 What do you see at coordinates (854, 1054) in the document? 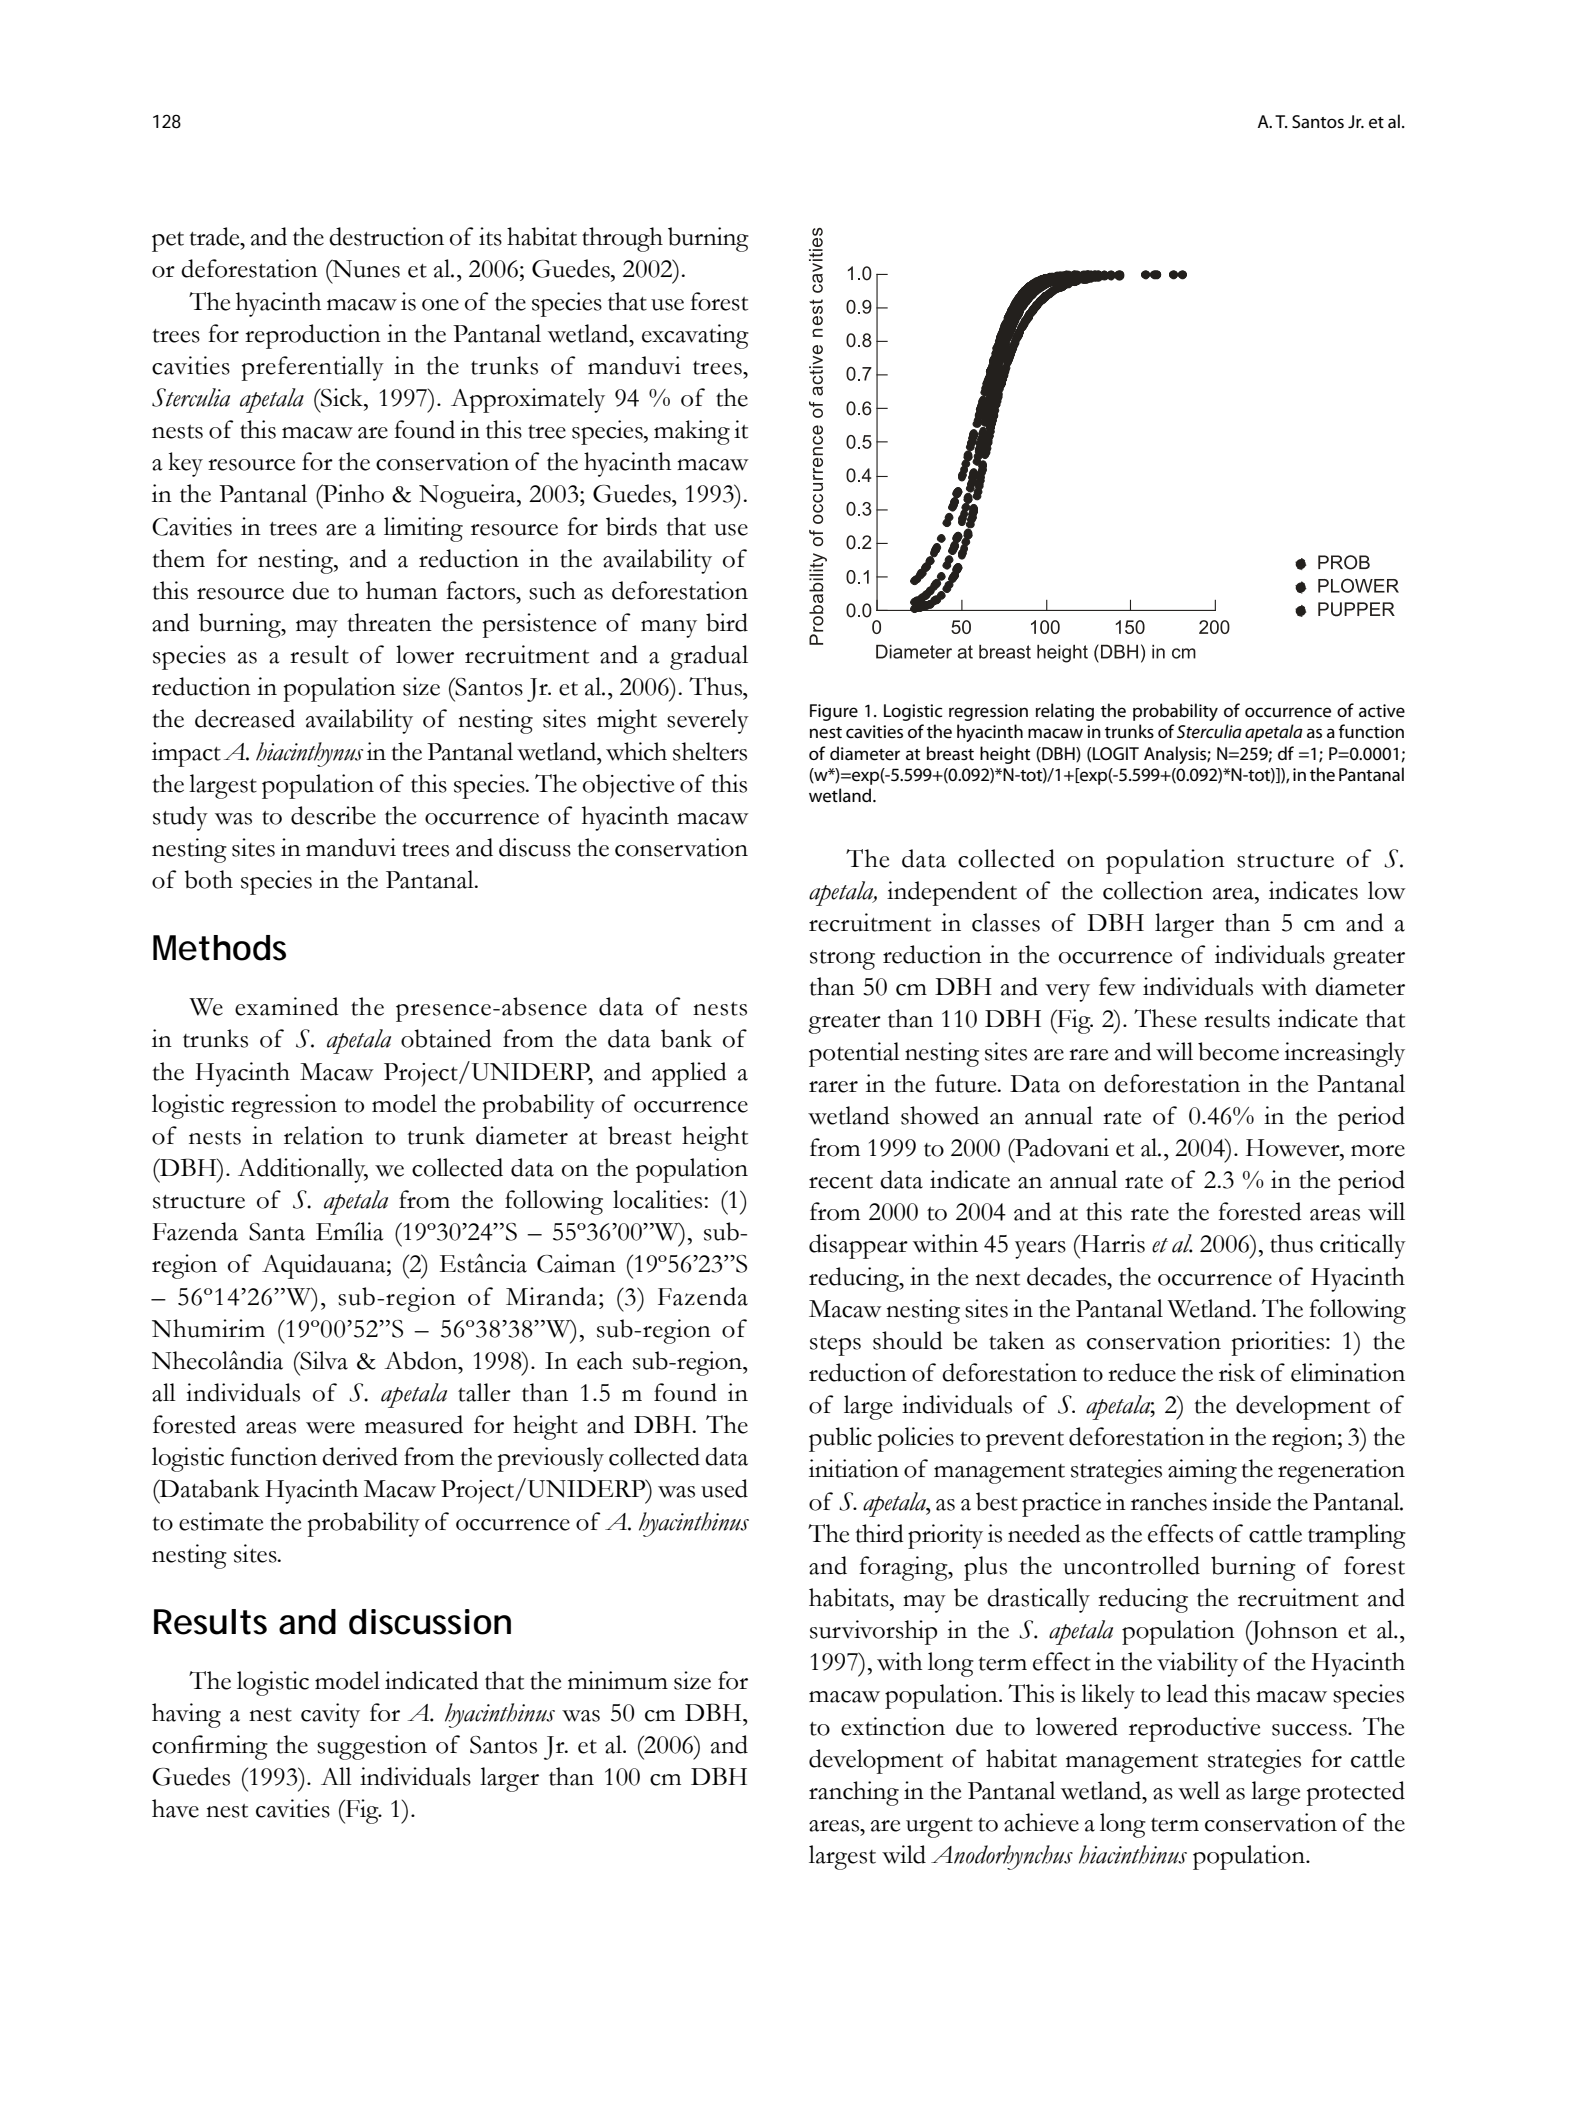
I see `potential` at bounding box center [854, 1054].
